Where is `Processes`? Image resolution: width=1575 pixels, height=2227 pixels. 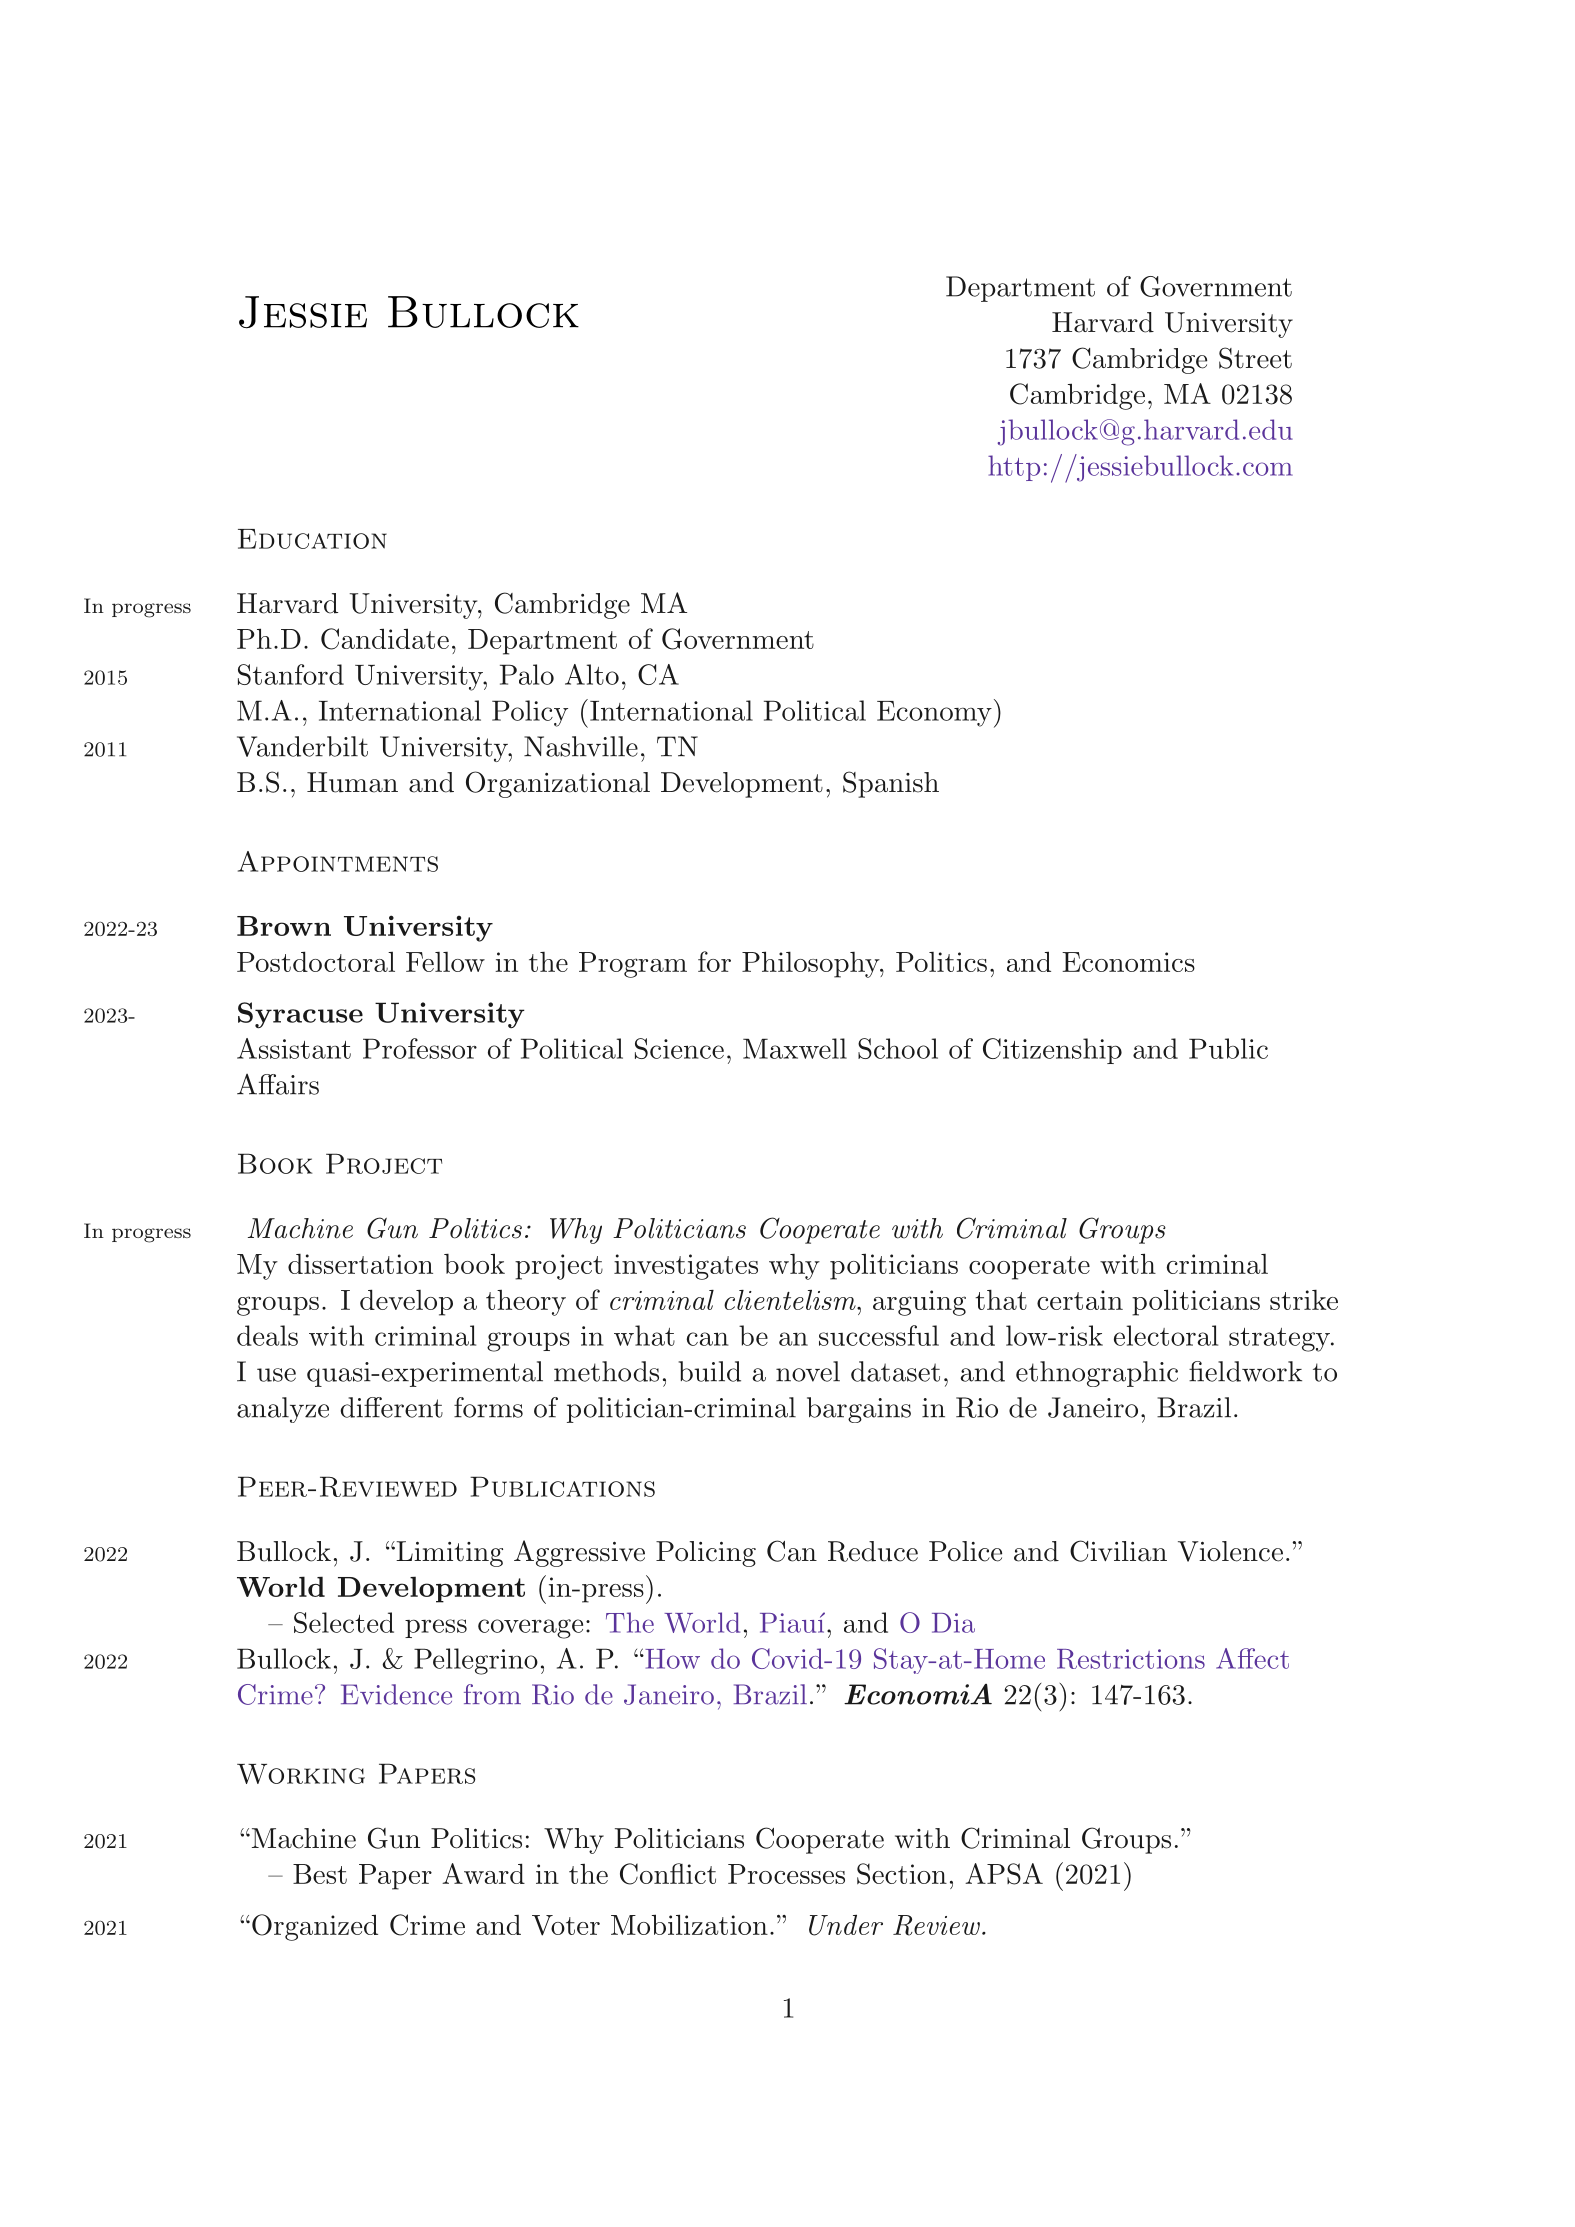
Processes is located at coordinates (786, 1874).
